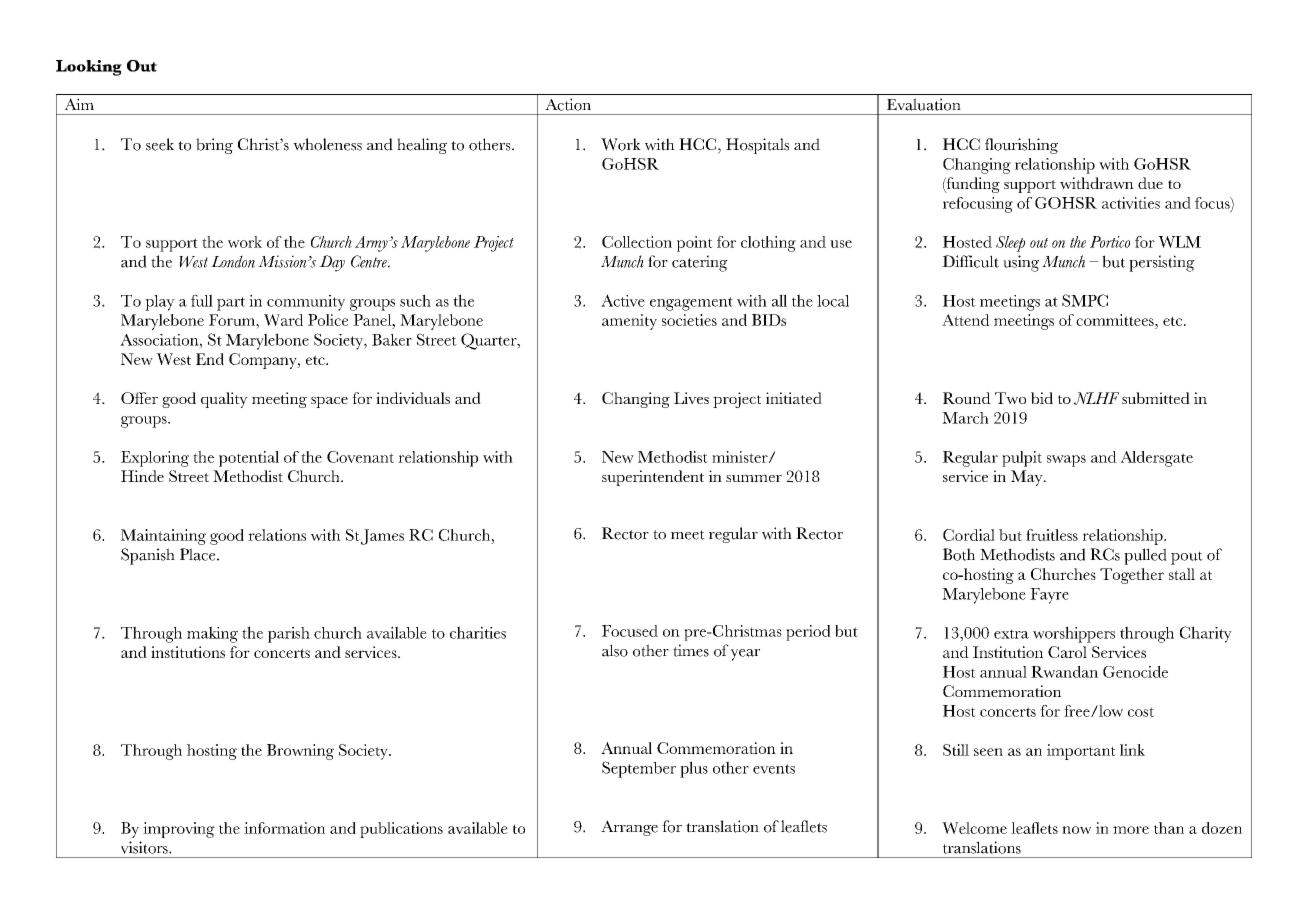 The width and height of the page is (1308, 924). What do you see at coordinates (249, 459) in the page?
I see `potential` at bounding box center [249, 459].
